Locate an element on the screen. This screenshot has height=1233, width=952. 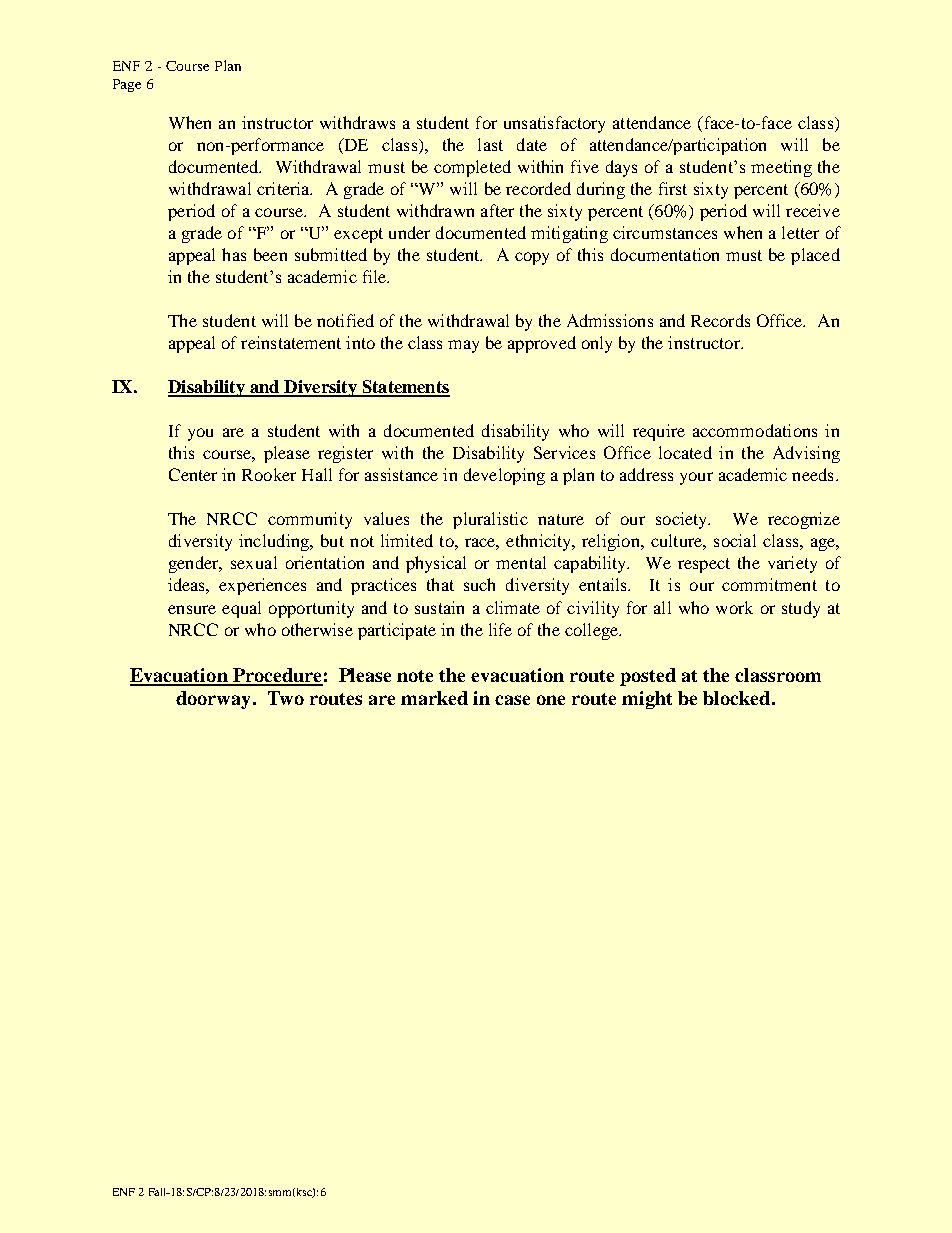
Statements is located at coordinates (405, 388).
